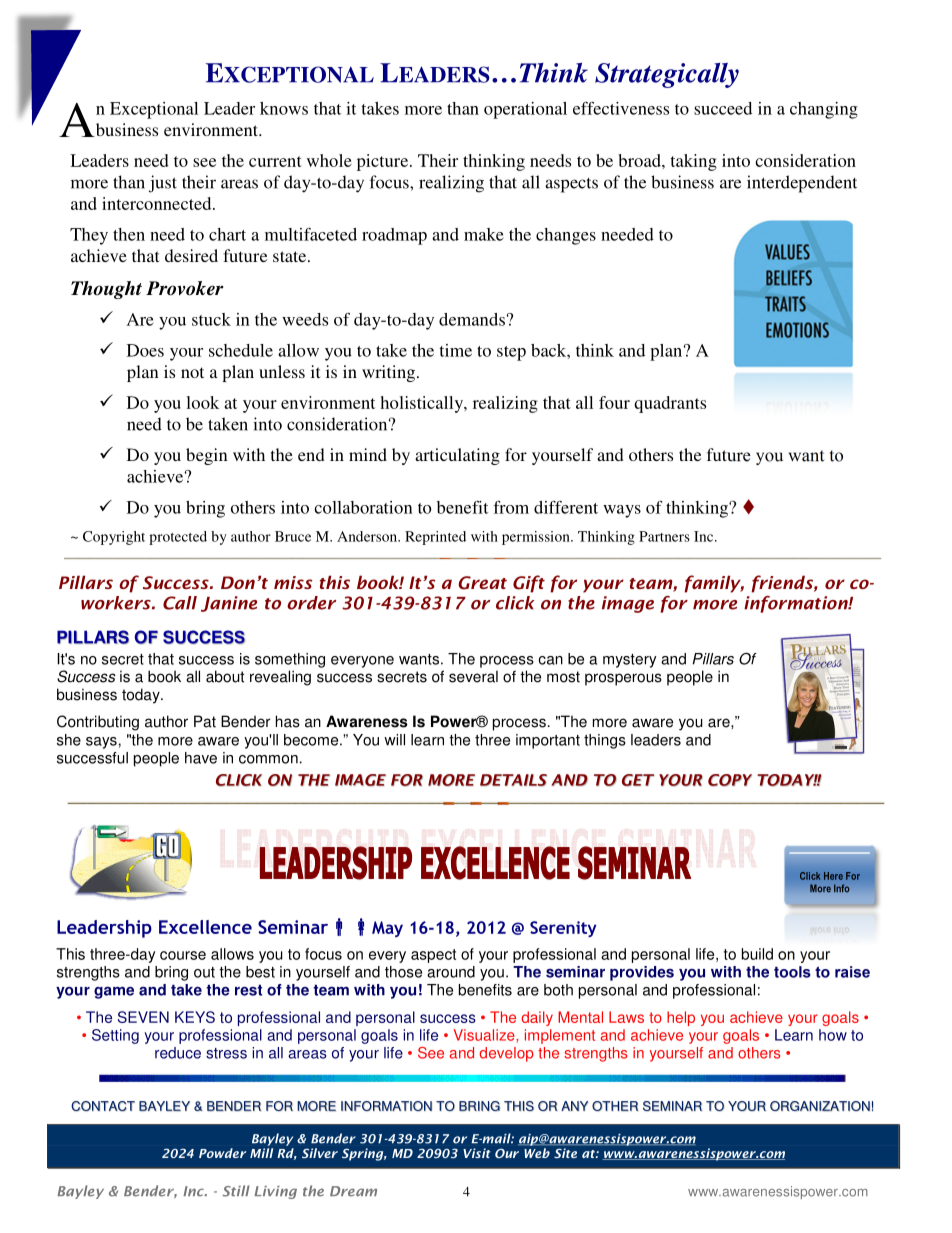 This screenshot has height=1233, width=952. Describe the element at coordinates (723, 108) in the screenshot. I see `succeed` at that location.
